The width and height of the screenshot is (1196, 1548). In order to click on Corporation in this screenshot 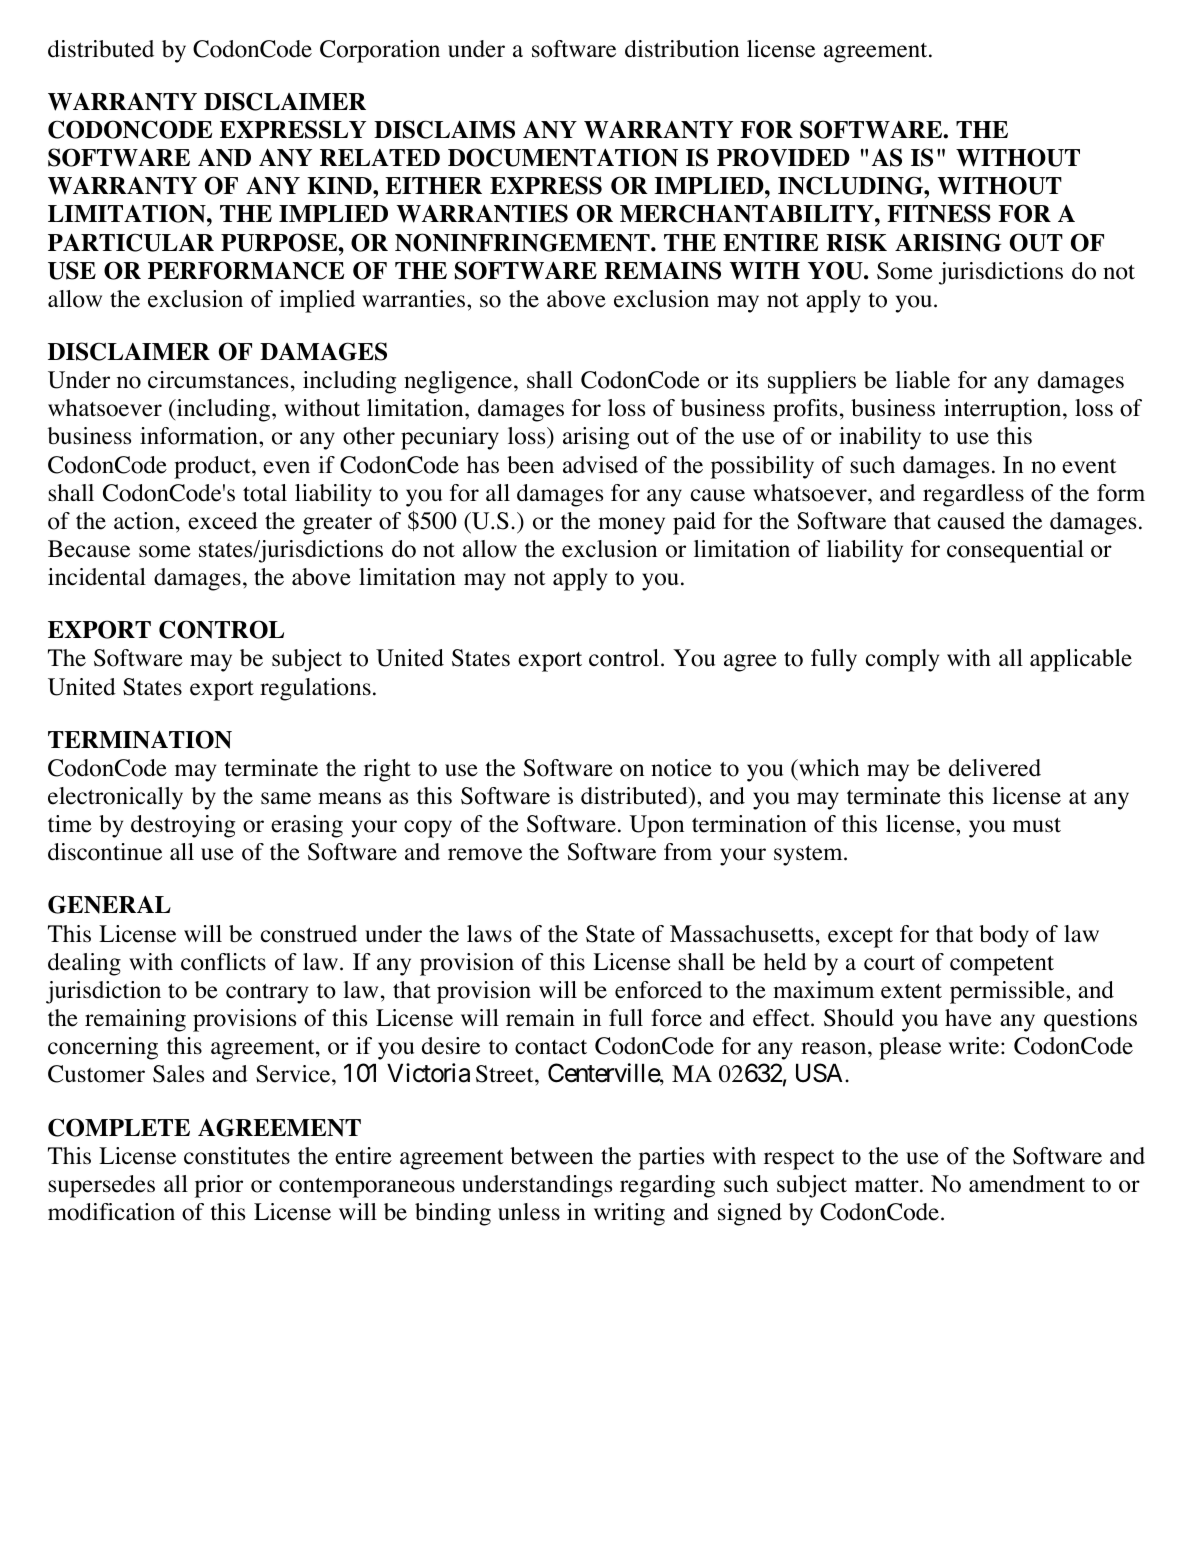, I will do `click(380, 51)`.
